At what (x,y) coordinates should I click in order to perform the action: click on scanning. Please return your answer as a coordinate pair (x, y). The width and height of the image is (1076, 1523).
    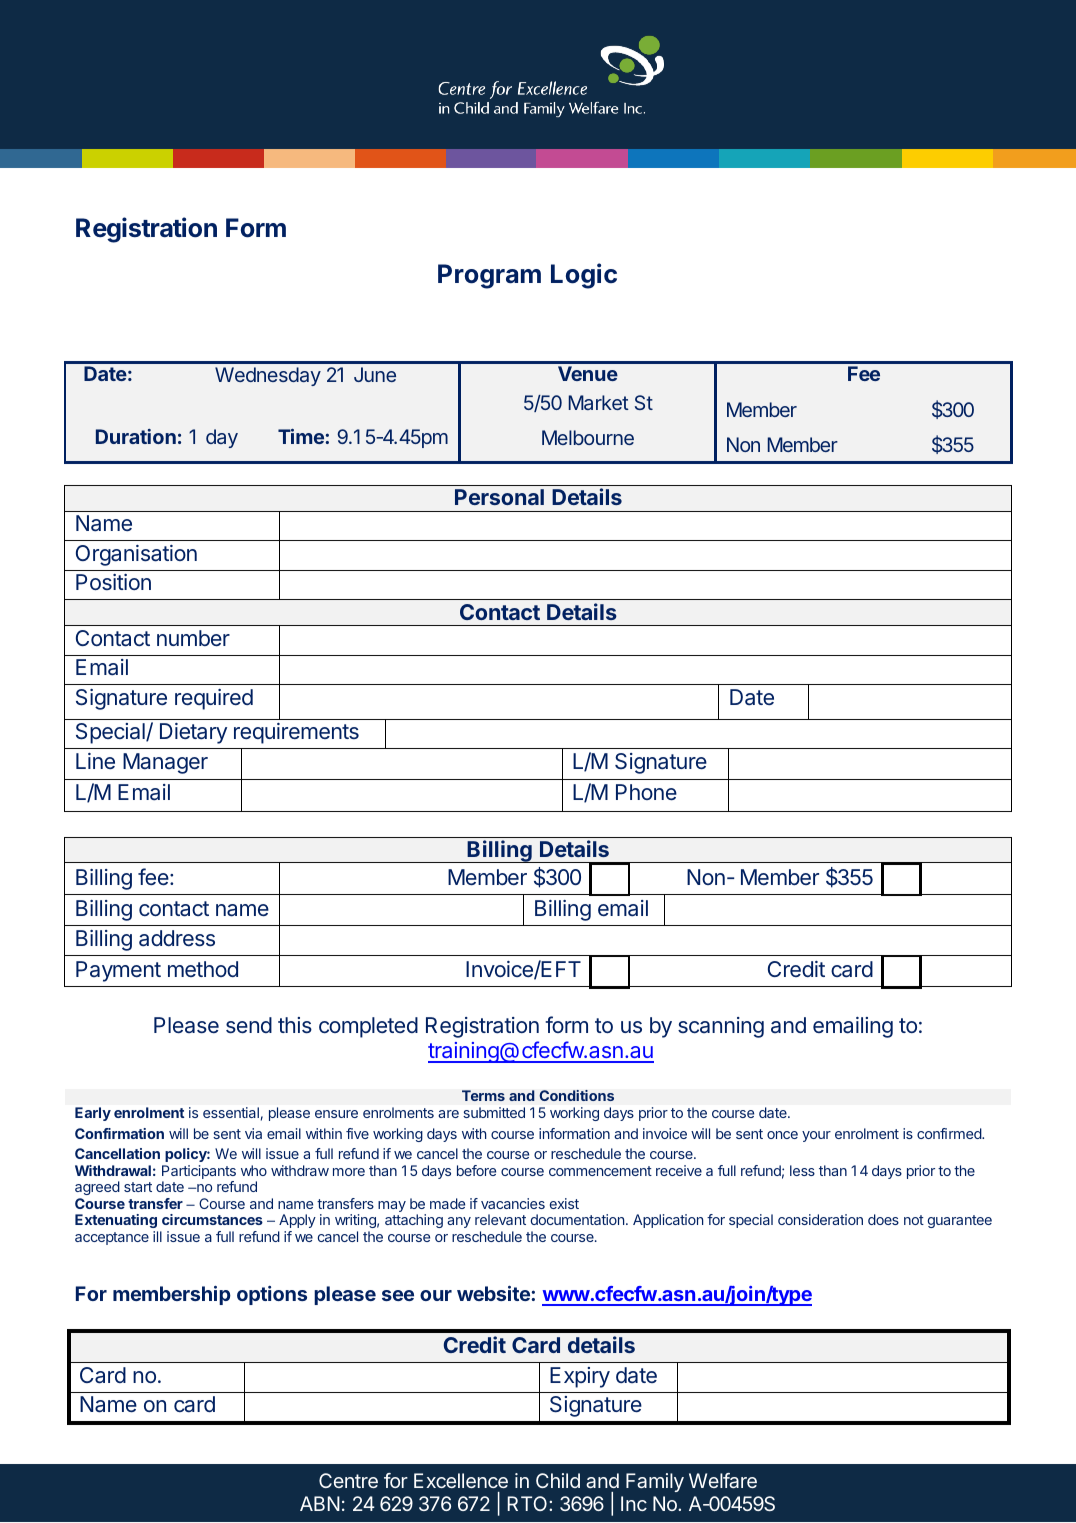
    Looking at the image, I should click on (721, 1027).
